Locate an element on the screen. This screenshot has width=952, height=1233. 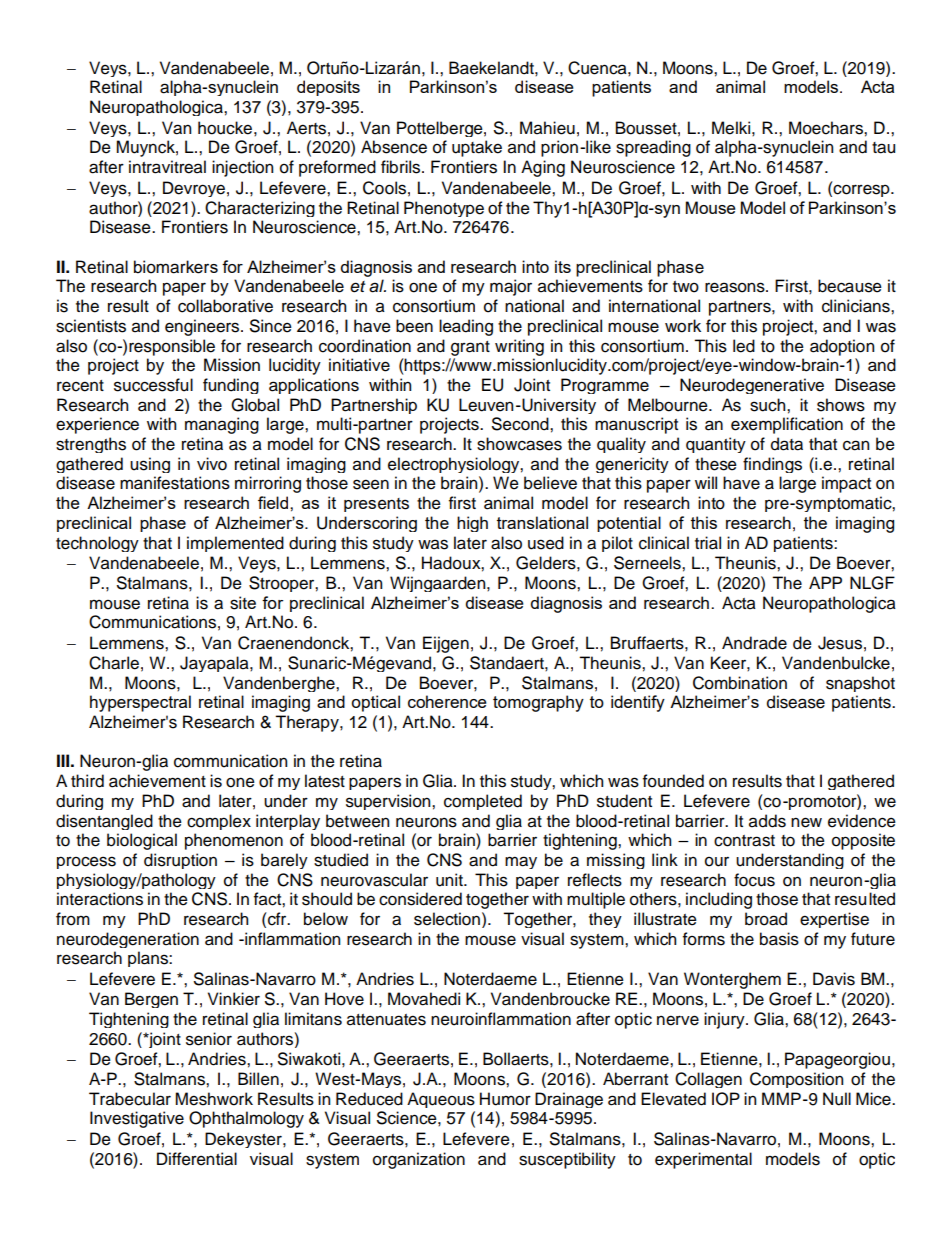
coherence is located at coordinates (447, 701).
